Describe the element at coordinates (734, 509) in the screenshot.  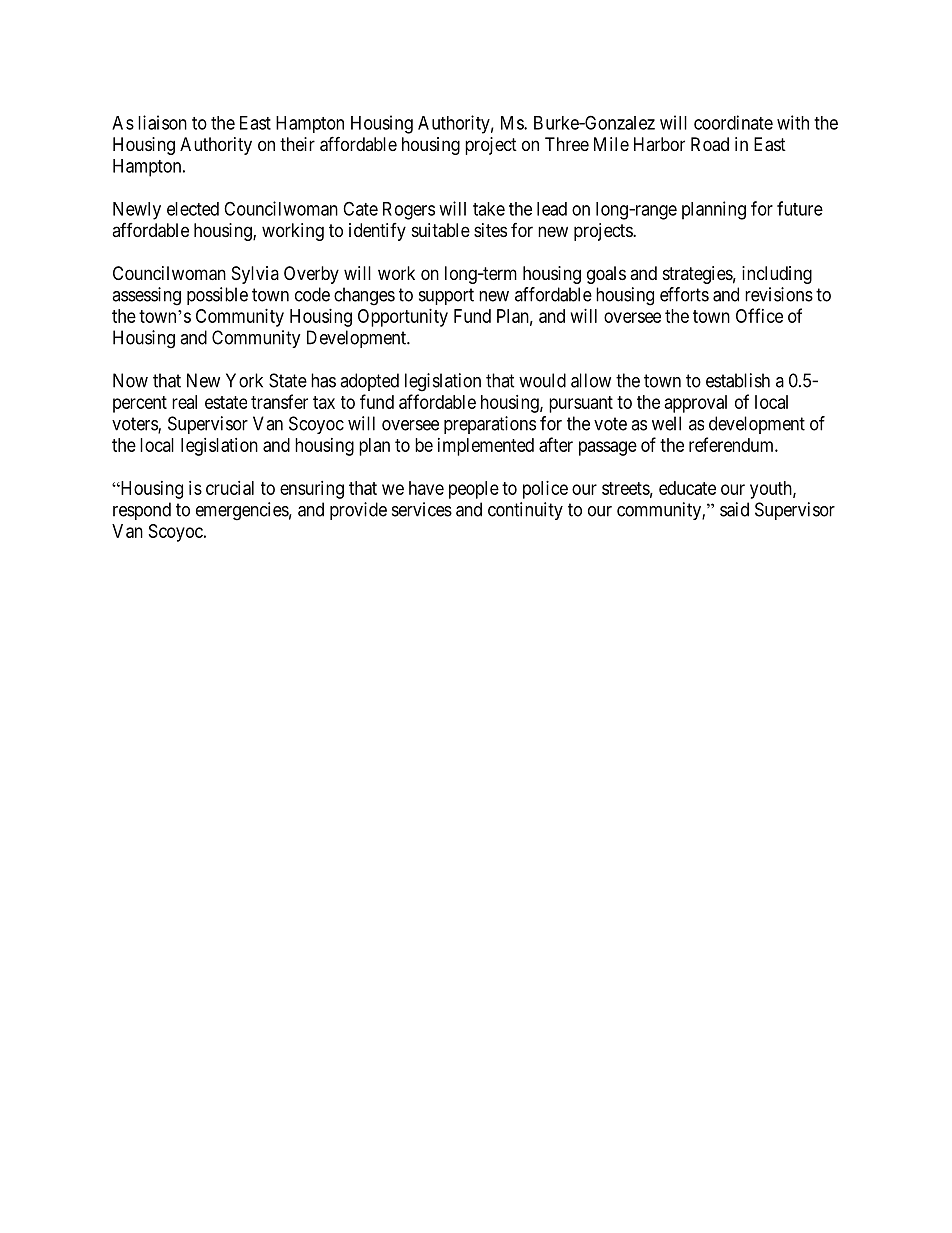
I see `said` at that location.
